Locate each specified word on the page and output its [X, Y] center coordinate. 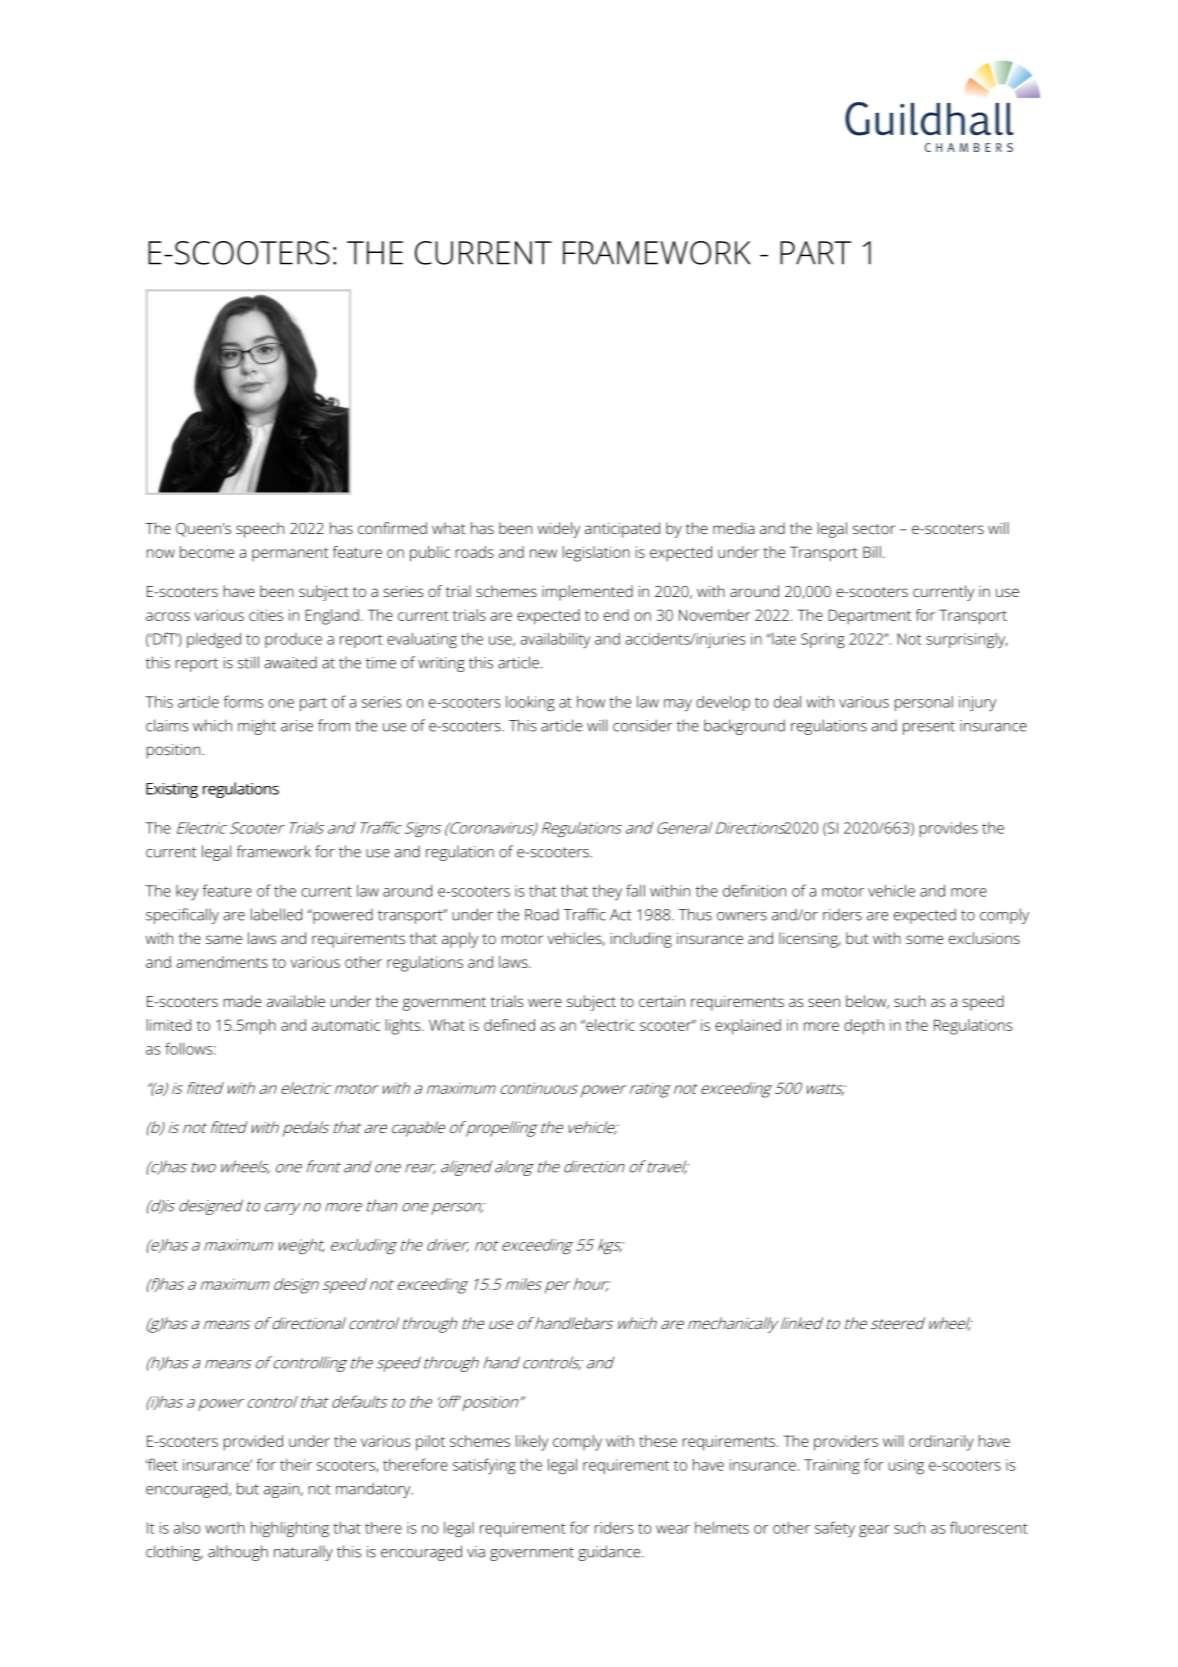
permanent [290, 554]
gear [874, 1531]
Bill [872, 552]
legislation [596, 554]
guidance [610, 1553]
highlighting [290, 1529]
